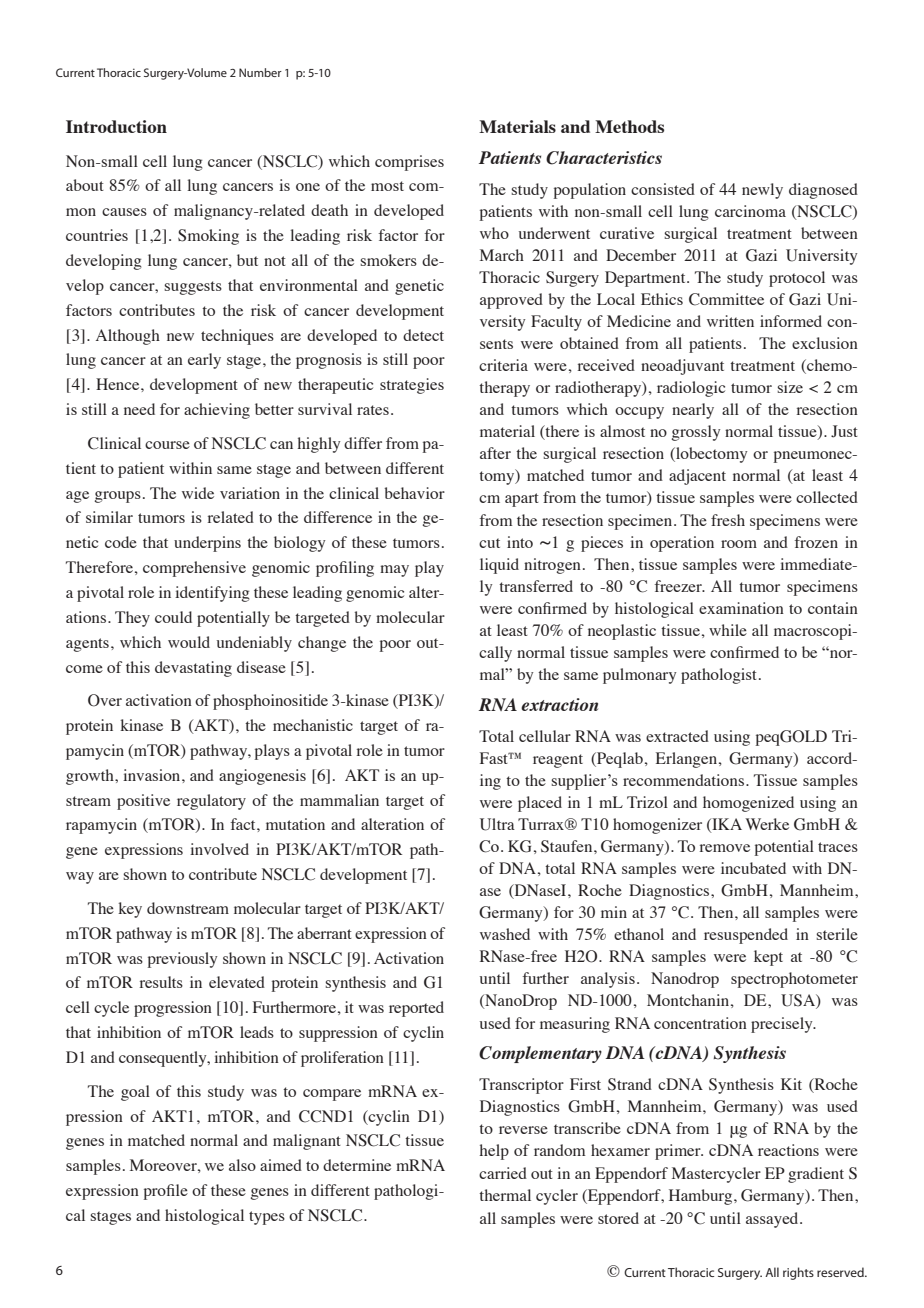 The width and height of the screenshot is (924, 1308). What do you see at coordinates (116, 126) in the screenshot?
I see `Introduction` at bounding box center [116, 126].
